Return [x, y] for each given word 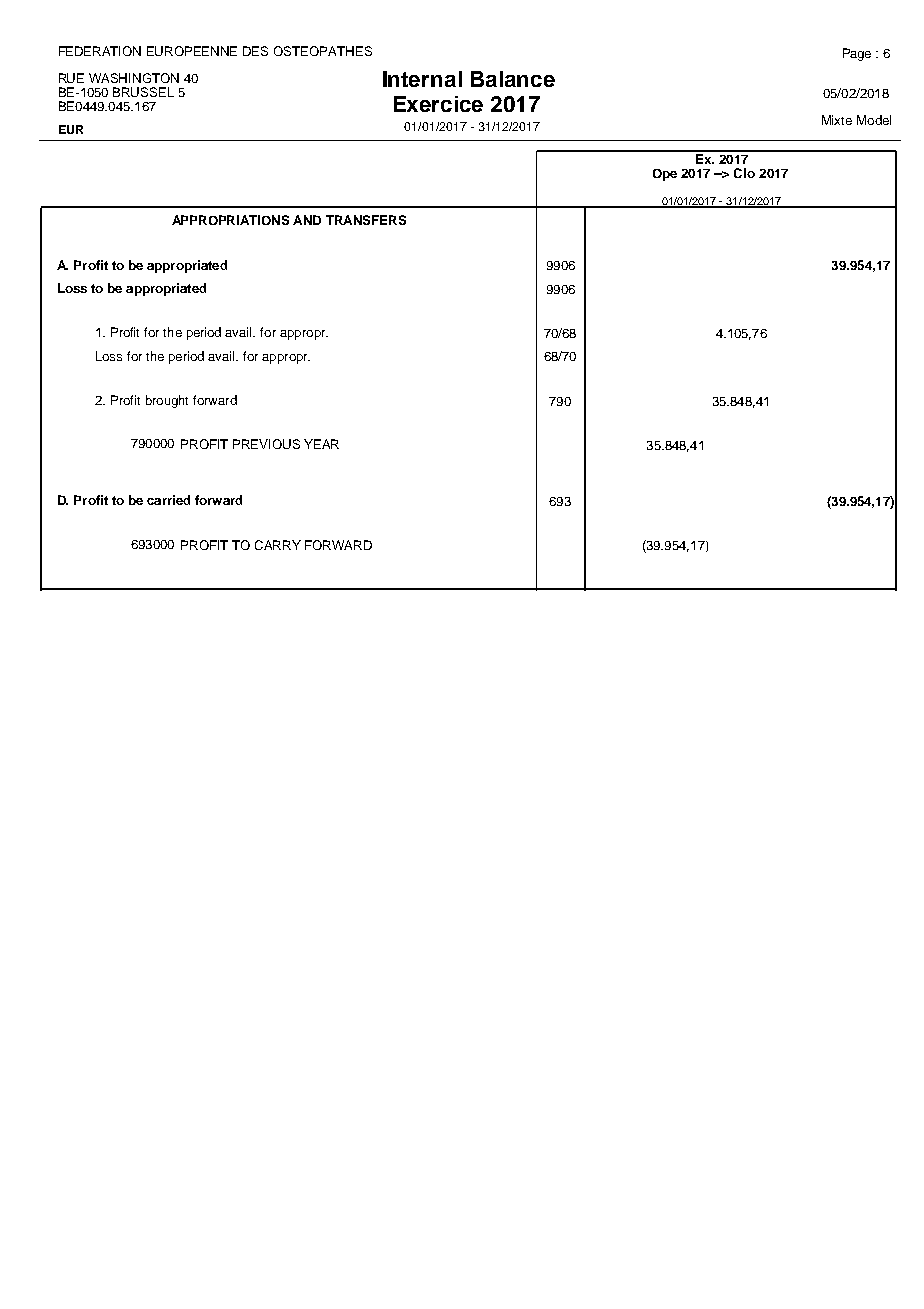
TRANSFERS [366, 220]
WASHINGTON [134, 78]
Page [857, 54]
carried [168, 500]
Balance [513, 79]
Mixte [837, 120]
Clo [744, 173]
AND [307, 220]
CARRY [278, 545]
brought [167, 401]
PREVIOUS [266, 444]
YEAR [321, 444]
